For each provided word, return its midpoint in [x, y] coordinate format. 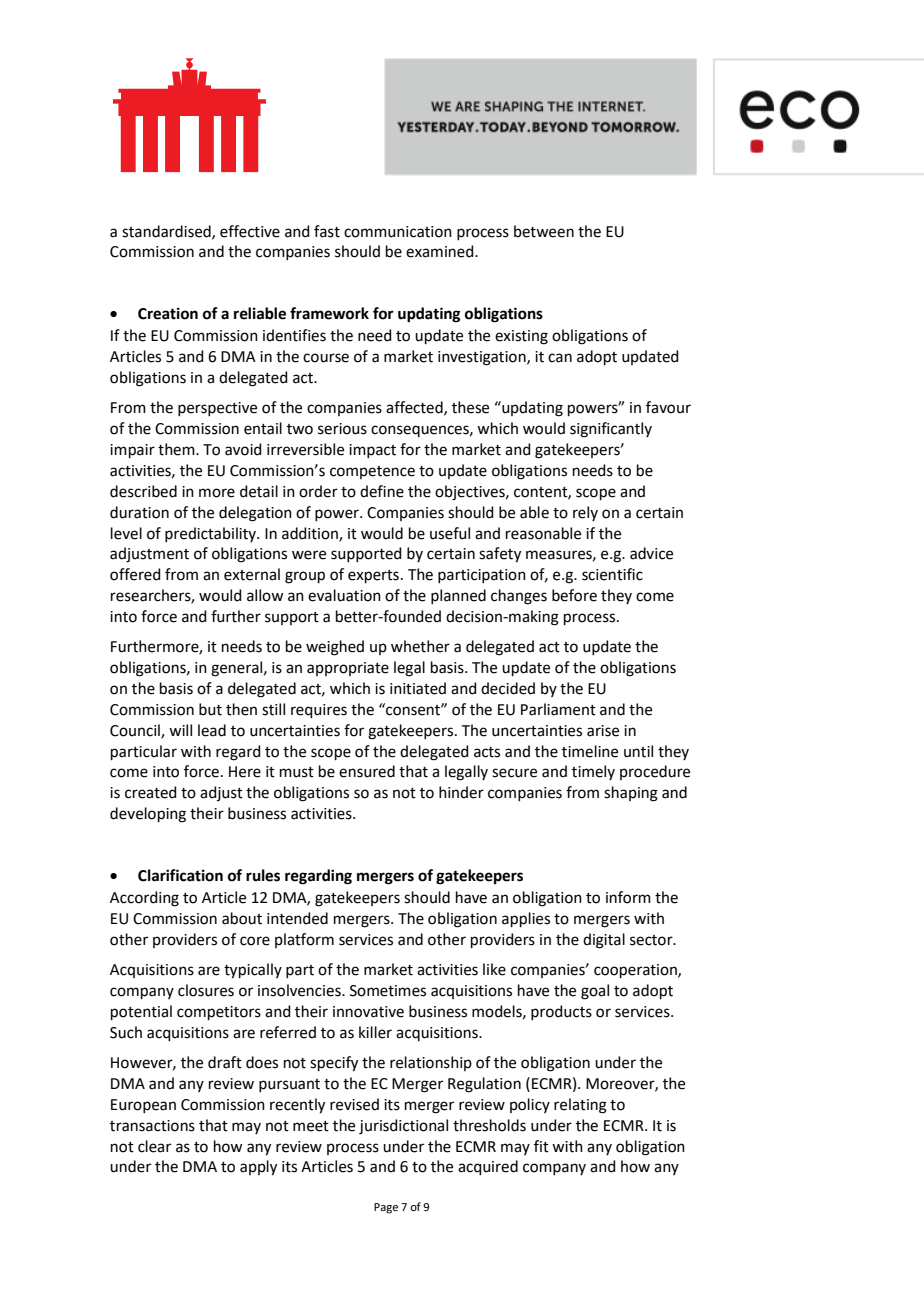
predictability [211, 534]
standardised [167, 232]
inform [628, 897]
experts [373, 576]
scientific [612, 574]
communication [398, 232]
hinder [461, 792]
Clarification [180, 875]
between [544, 231]
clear [154, 1146]
